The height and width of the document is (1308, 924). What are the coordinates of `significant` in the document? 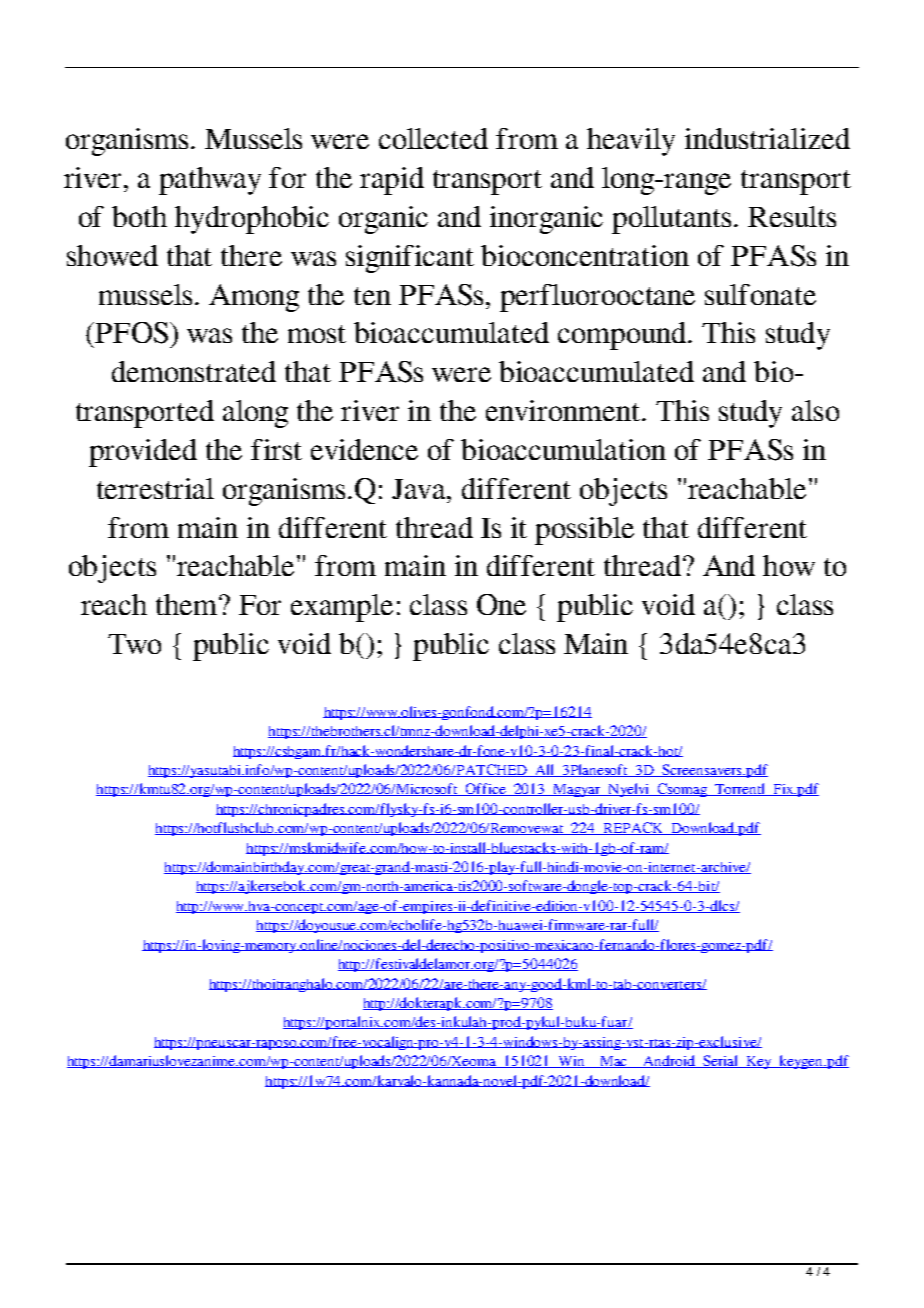 It's located at (410, 259).
